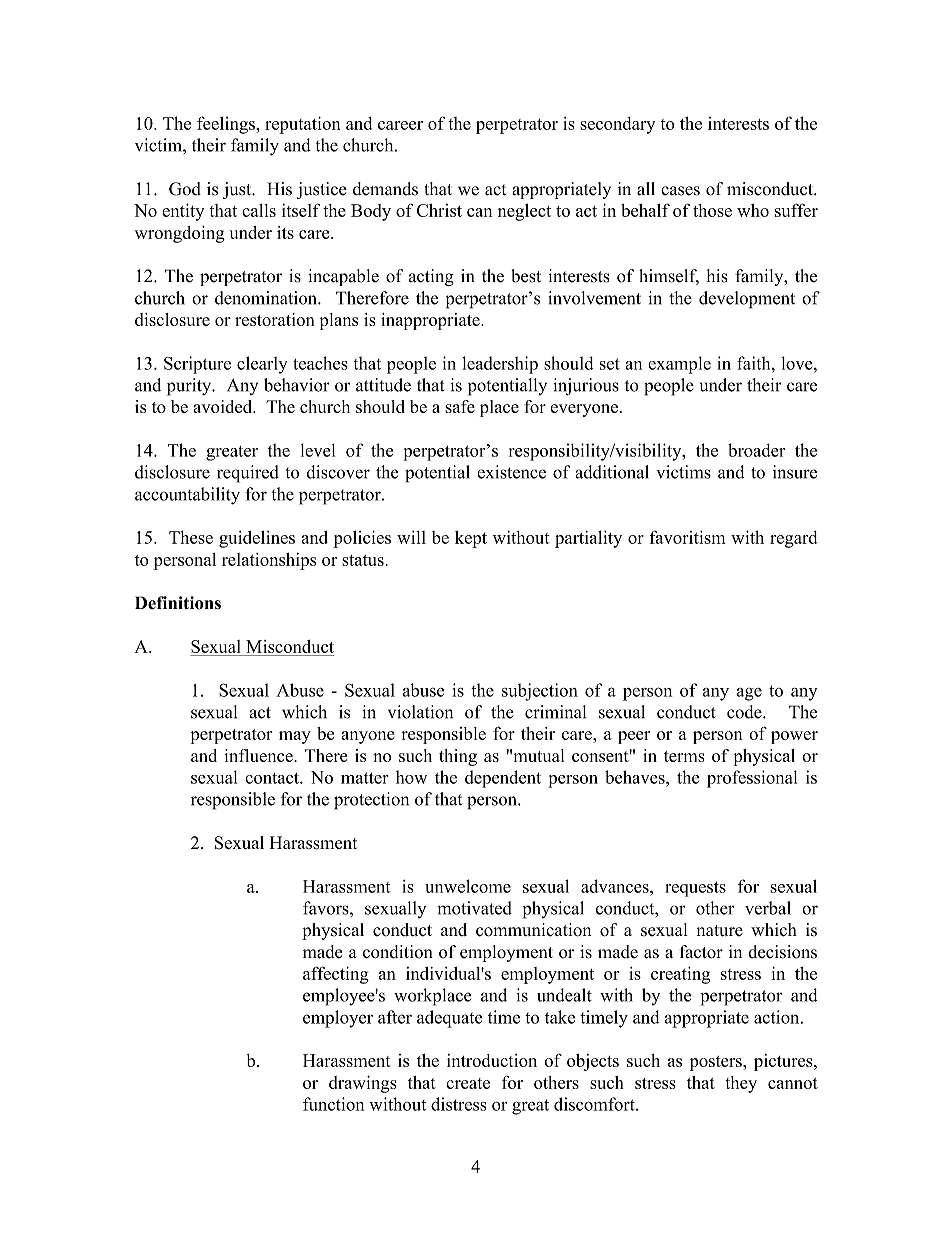 This screenshot has height=1233, width=952. I want to click on requests, so click(695, 889).
